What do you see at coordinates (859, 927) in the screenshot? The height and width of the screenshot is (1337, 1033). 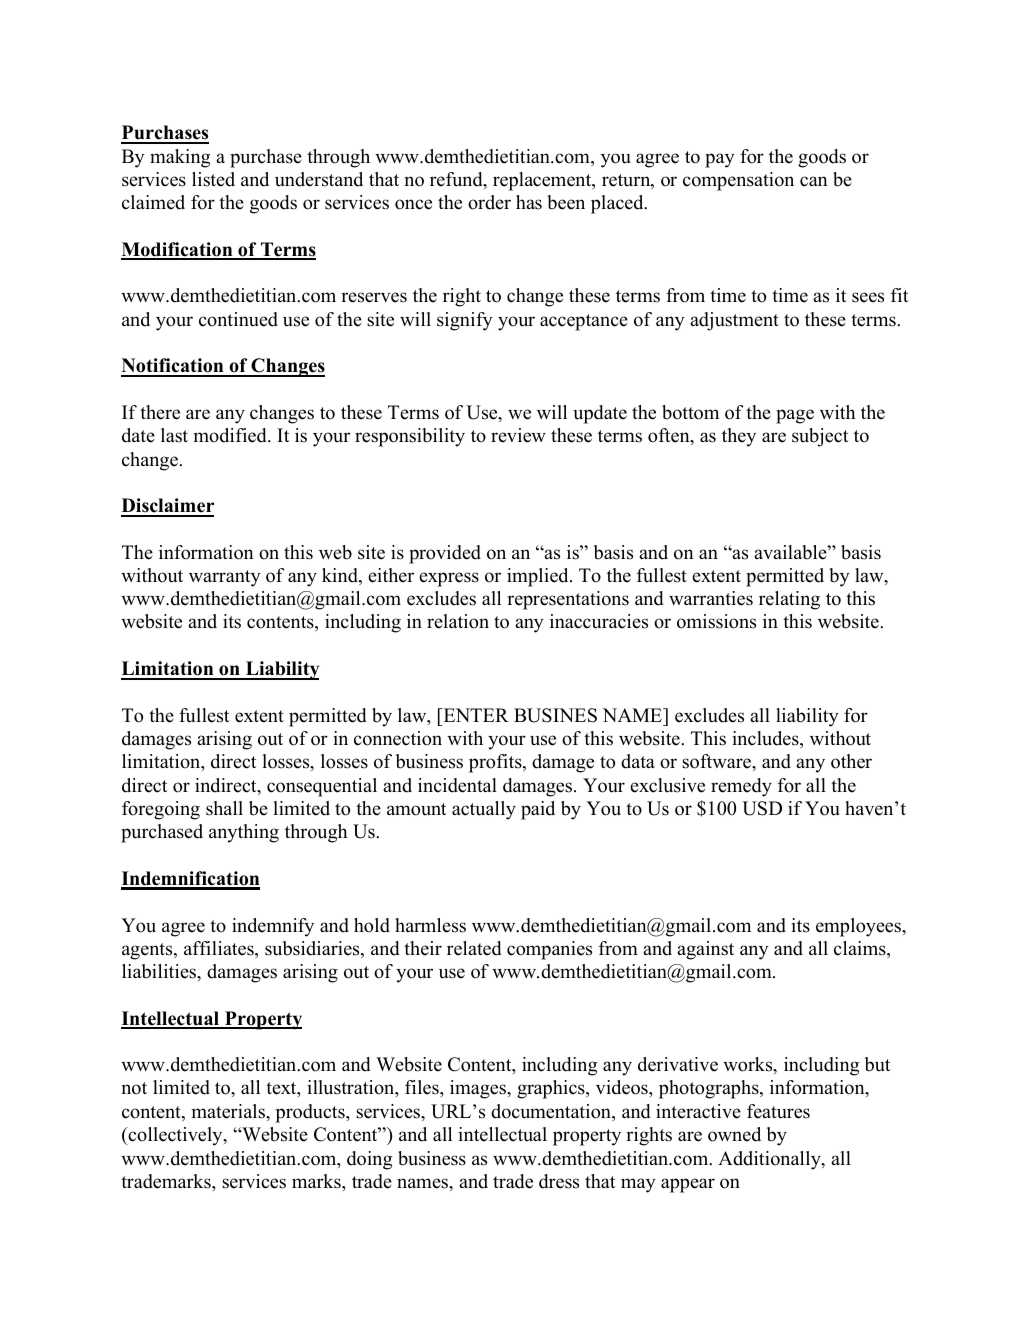 I see `employees` at bounding box center [859, 927].
